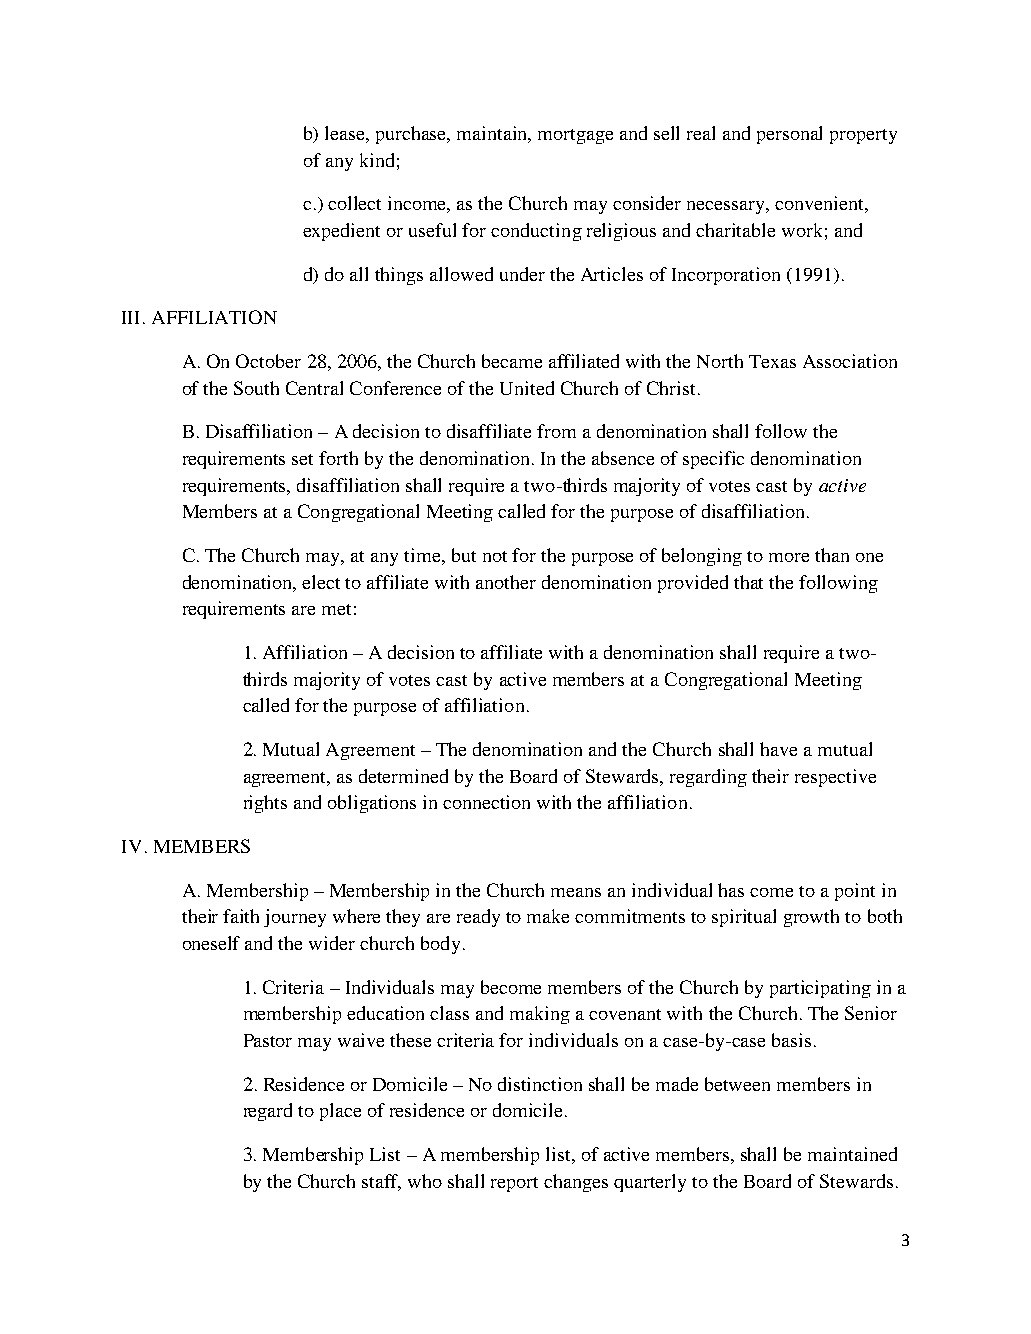 This screenshot has width=1031, height=1334. I want to click on report, so click(514, 1184).
